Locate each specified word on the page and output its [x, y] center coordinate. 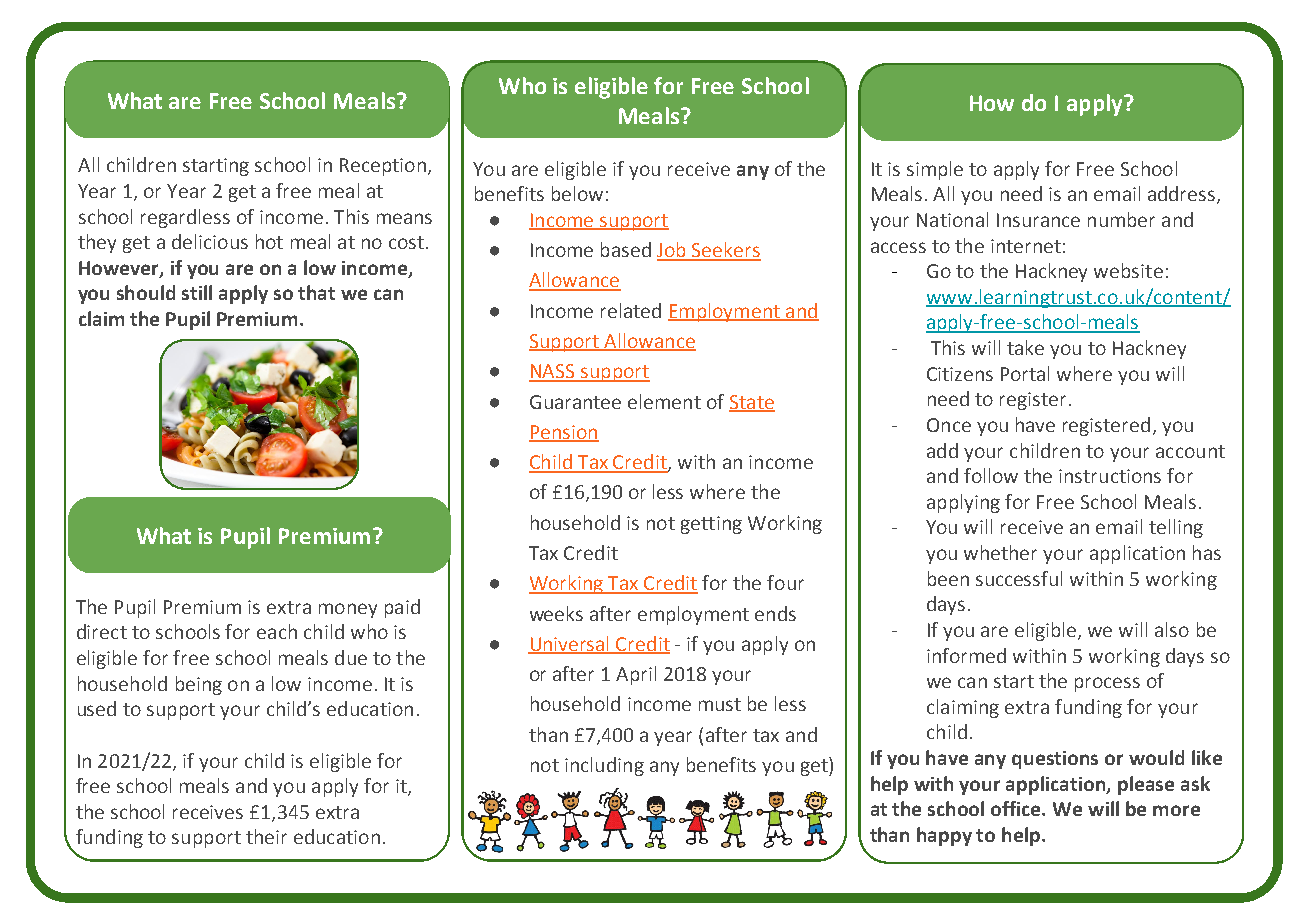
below [577, 193]
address [1181, 193]
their [266, 836]
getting [711, 525]
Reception [383, 167]
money [348, 610]
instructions [1110, 476]
